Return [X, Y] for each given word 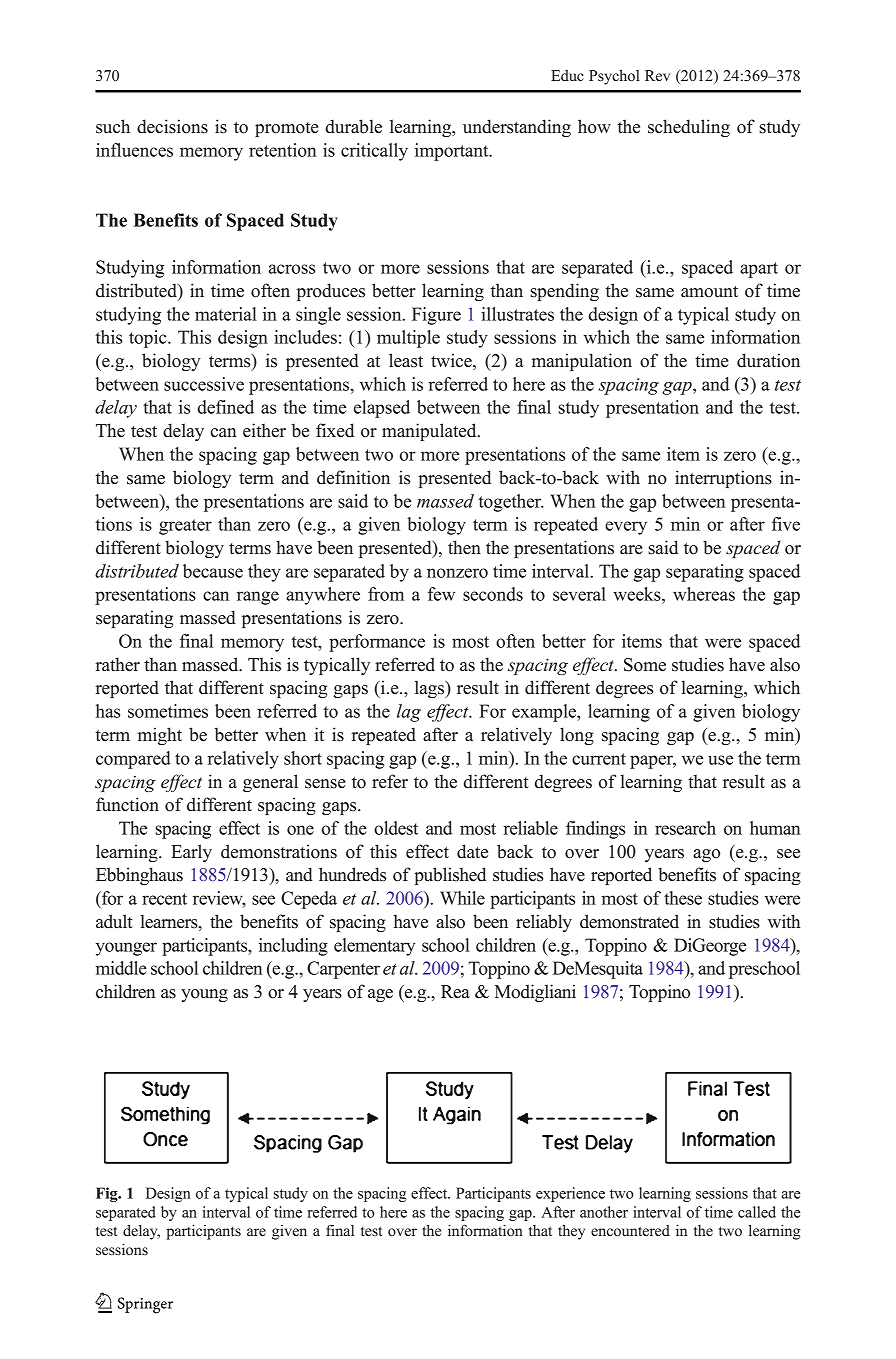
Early [191, 853]
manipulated [430, 432]
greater [185, 527]
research [685, 828]
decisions [172, 126]
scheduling [689, 128]
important [453, 152]
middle [121, 968]
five [786, 524]
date [472, 851]
